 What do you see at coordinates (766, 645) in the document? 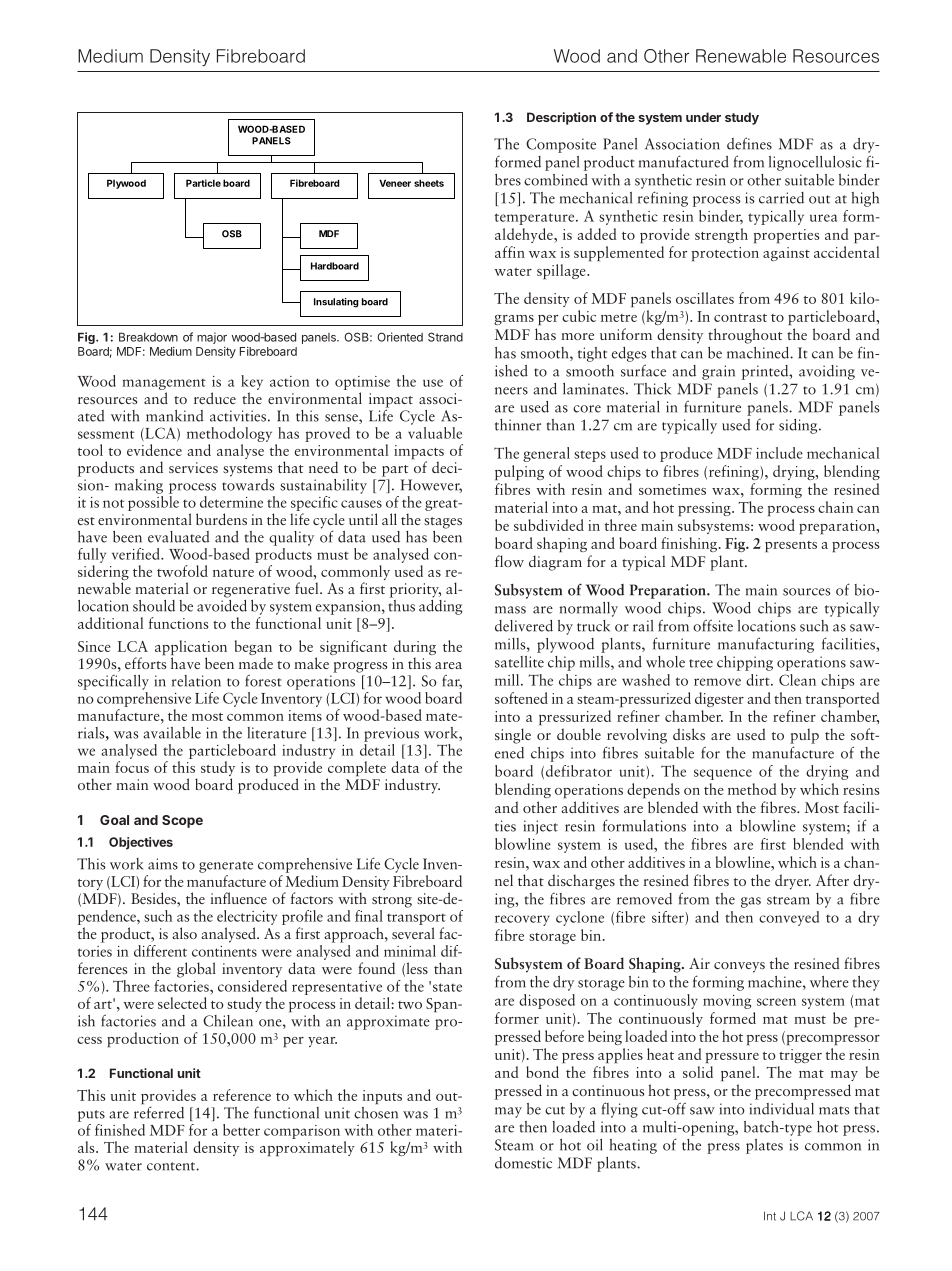
I see `manufacturing` at bounding box center [766, 645].
